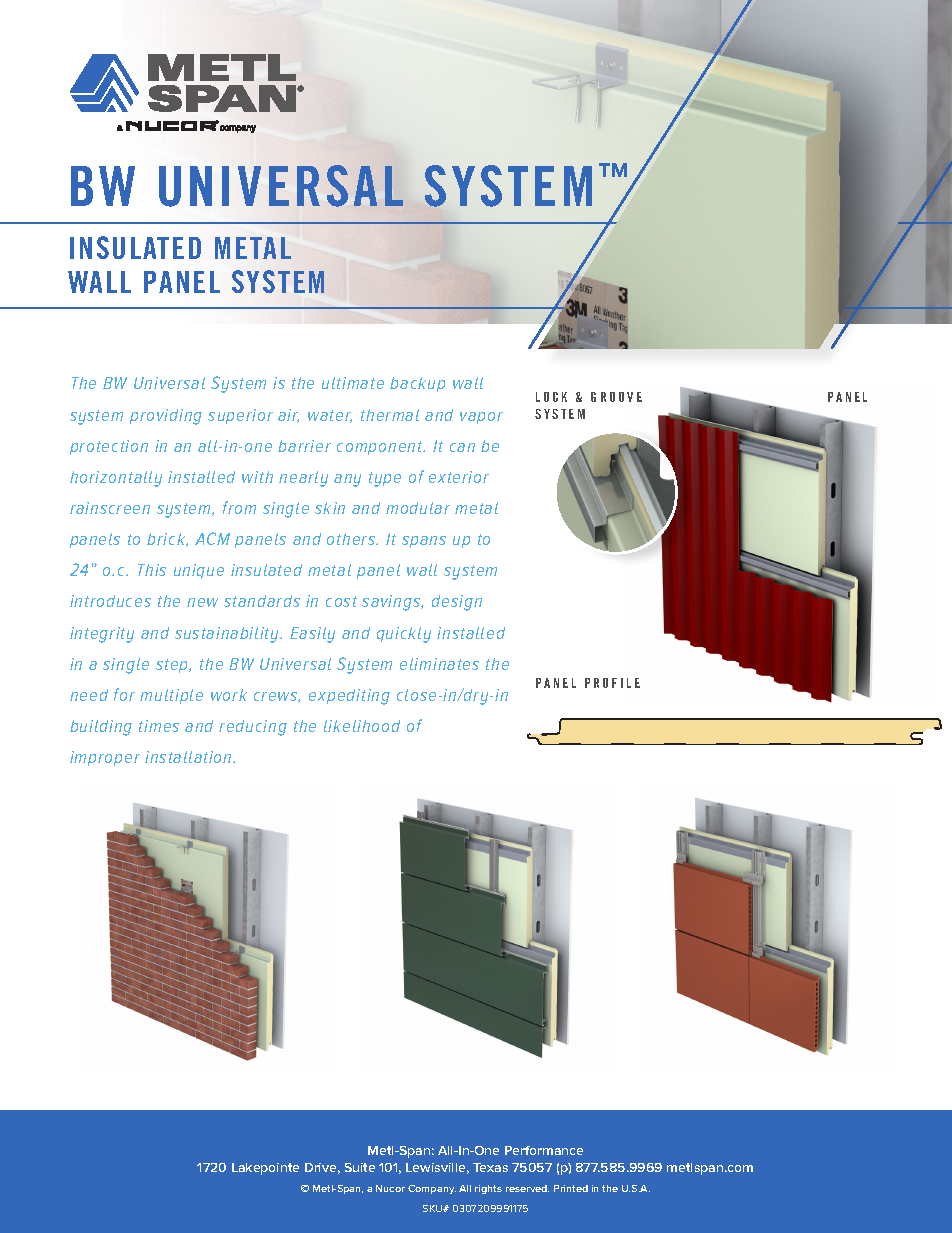 This screenshot has height=1233, width=952. I want to click on providing, so click(166, 417).
